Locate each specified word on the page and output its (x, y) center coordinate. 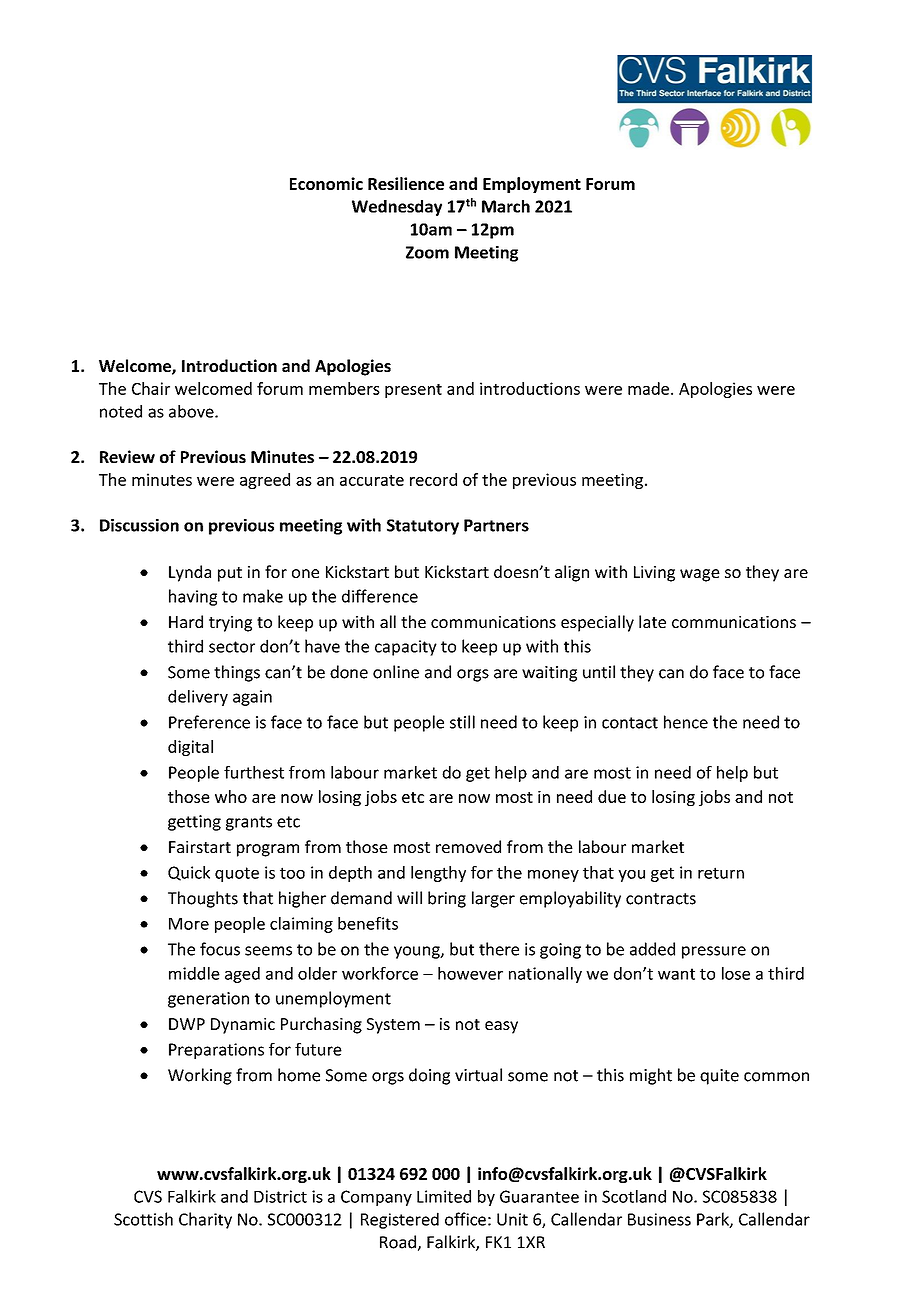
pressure (714, 952)
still (462, 722)
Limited (444, 1196)
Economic (326, 183)
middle (194, 973)
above (192, 411)
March (506, 206)
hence (686, 722)
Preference (209, 722)
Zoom (427, 252)
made (648, 388)
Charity (205, 1220)
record (433, 479)
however (470, 973)
